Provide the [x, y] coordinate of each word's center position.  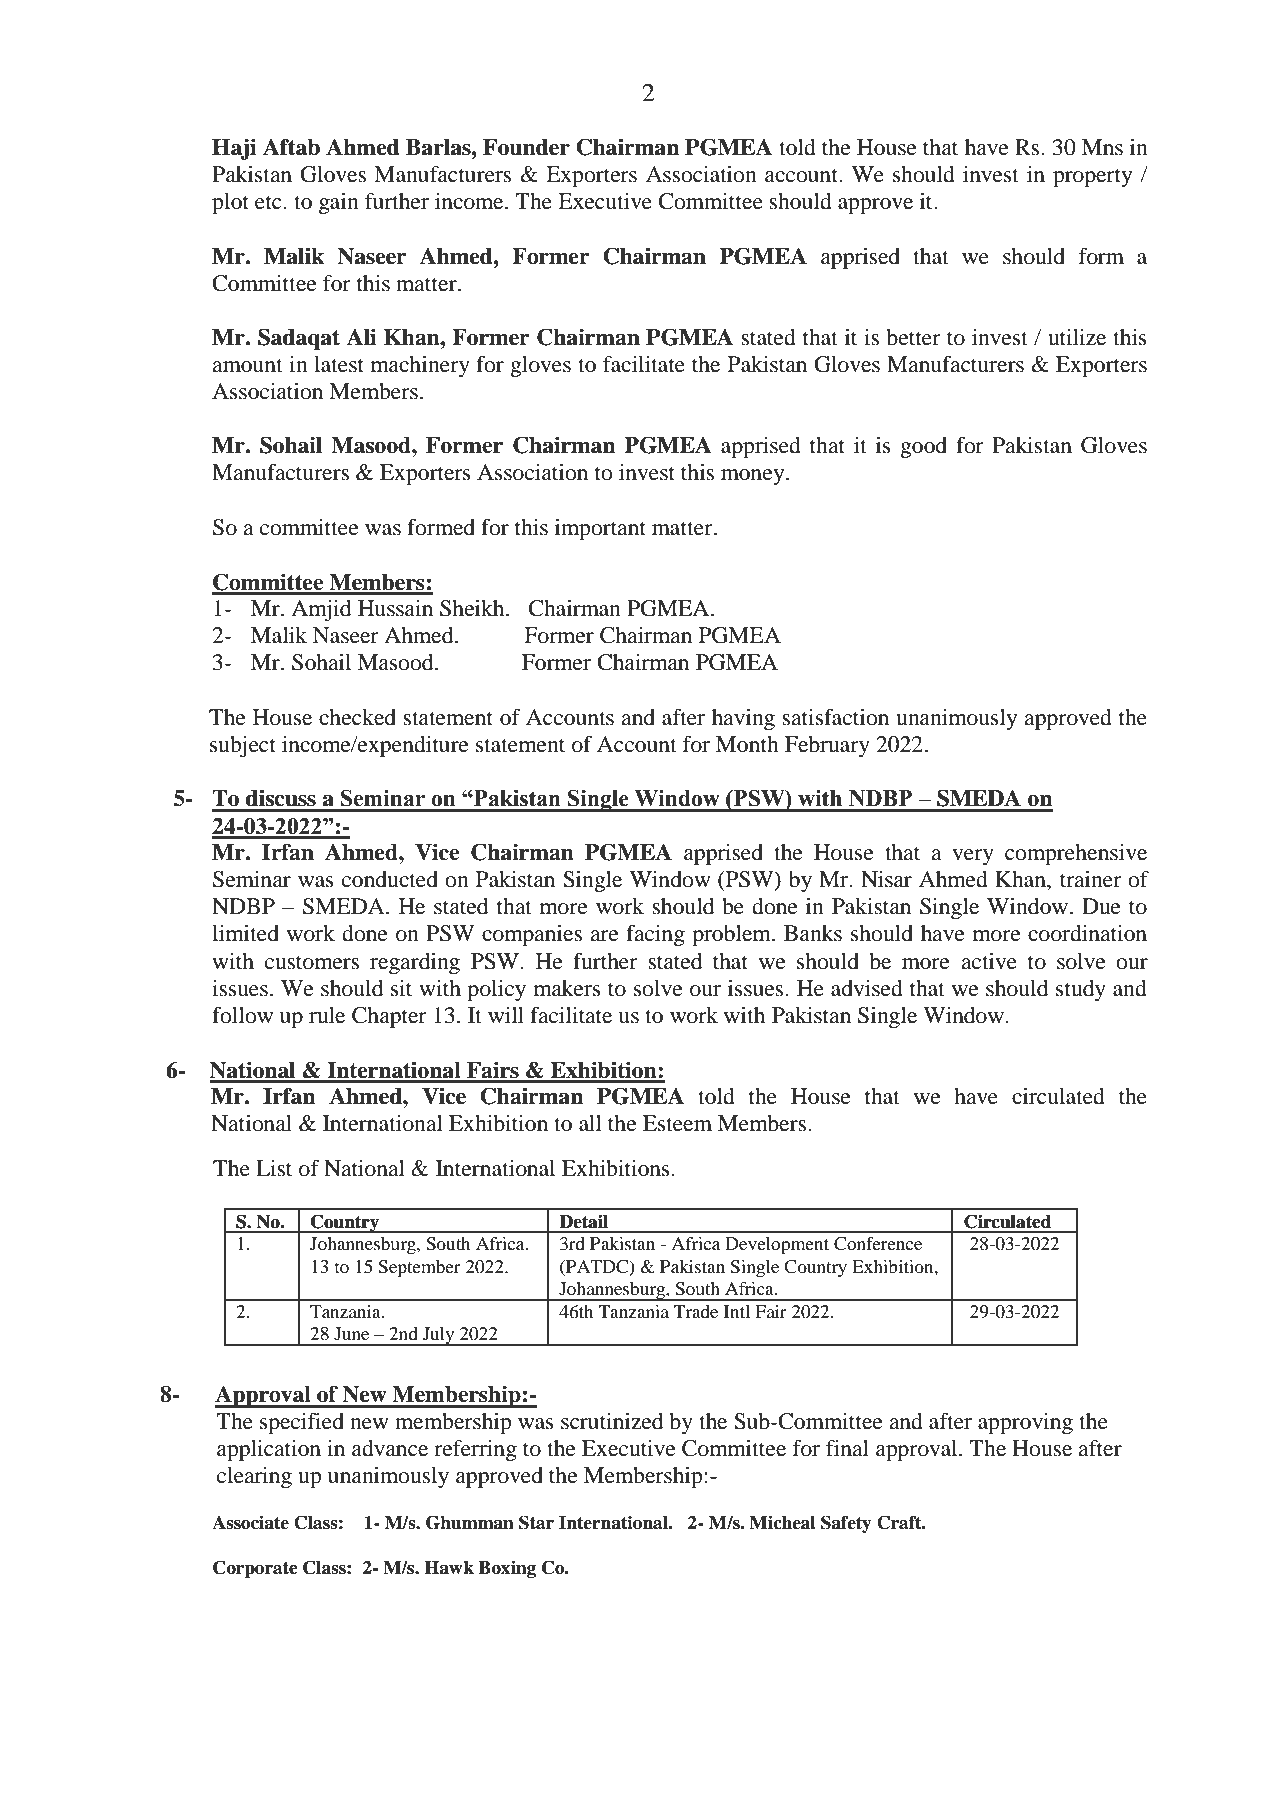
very [973, 857]
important [600, 529]
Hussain [395, 608]
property [1092, 177]
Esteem [677, 1123]
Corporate [255, 1569]
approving [1025, 1423]
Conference [878, 1244]
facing [655, 935]
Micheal [782, 1522]
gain [339, 203]
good [923, 447]
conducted [390, 879]
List [274, 1168]
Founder [526, 147]
